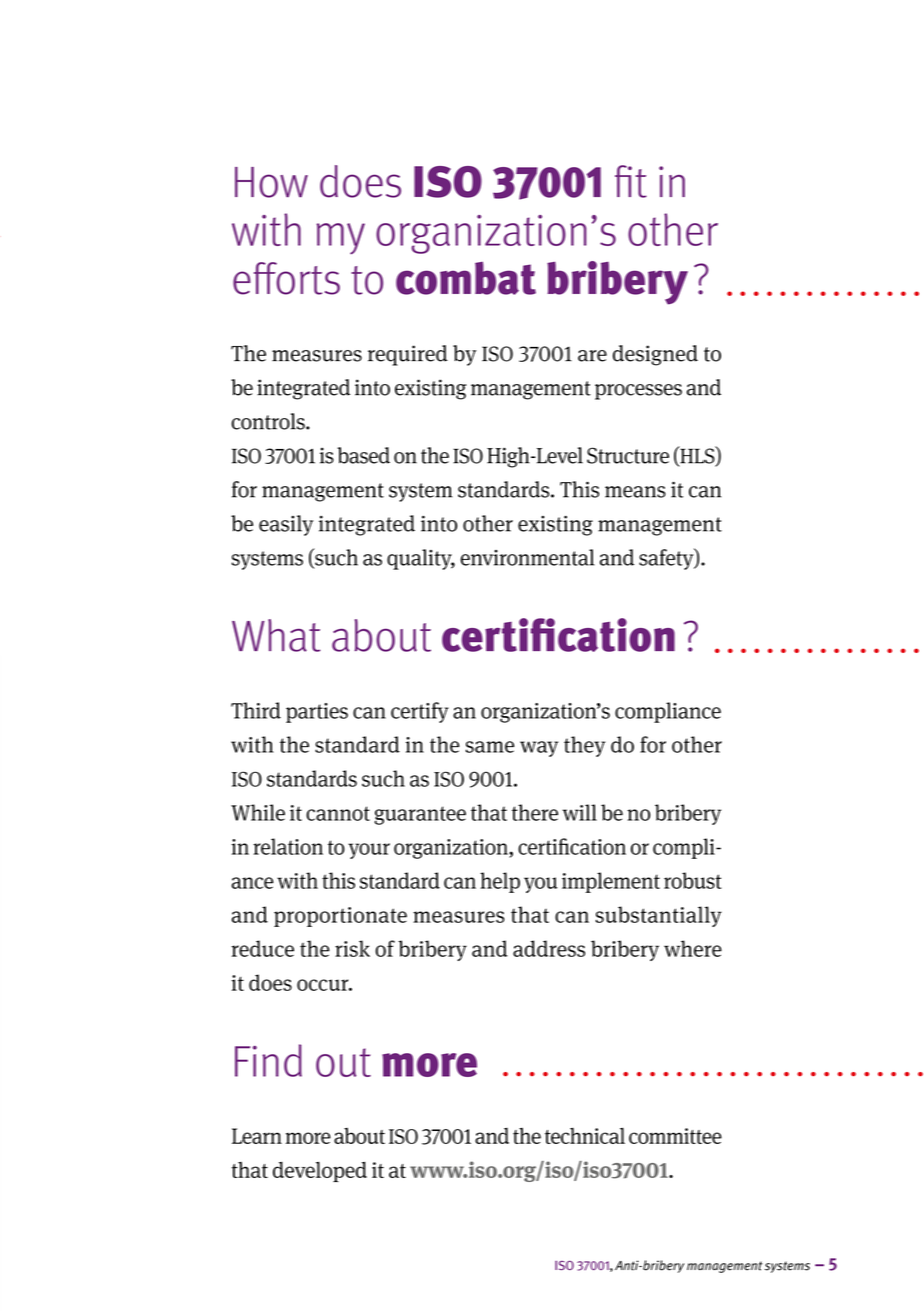 This screenshot has height=1311, width=924. I want to click on fit, so click(631, 181).
